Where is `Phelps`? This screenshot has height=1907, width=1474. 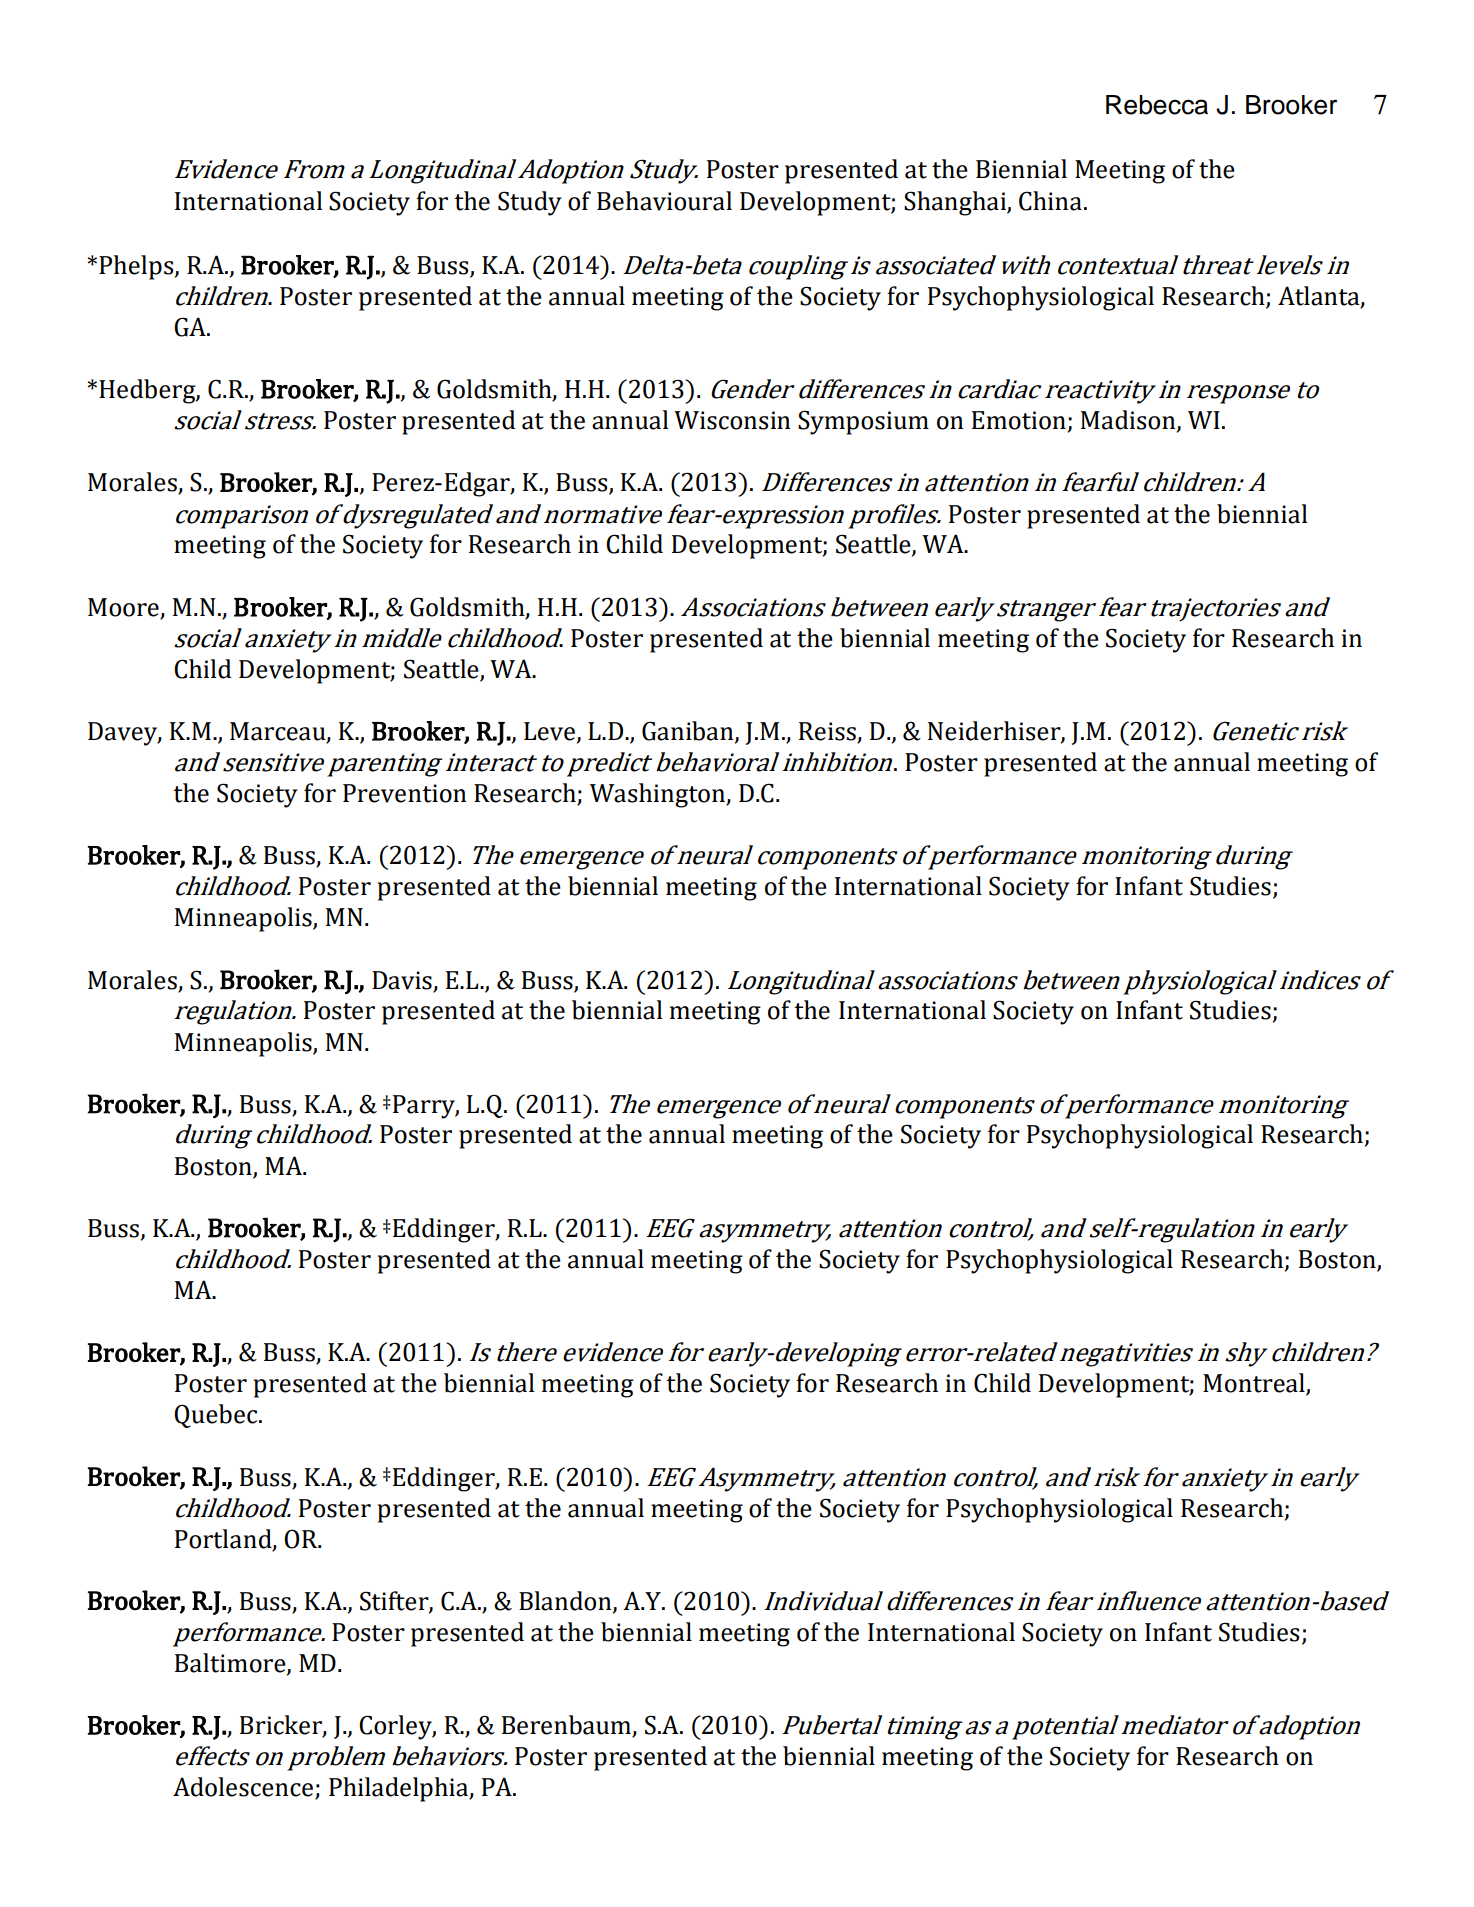
Phelps is located at coordinates (137, 267).
